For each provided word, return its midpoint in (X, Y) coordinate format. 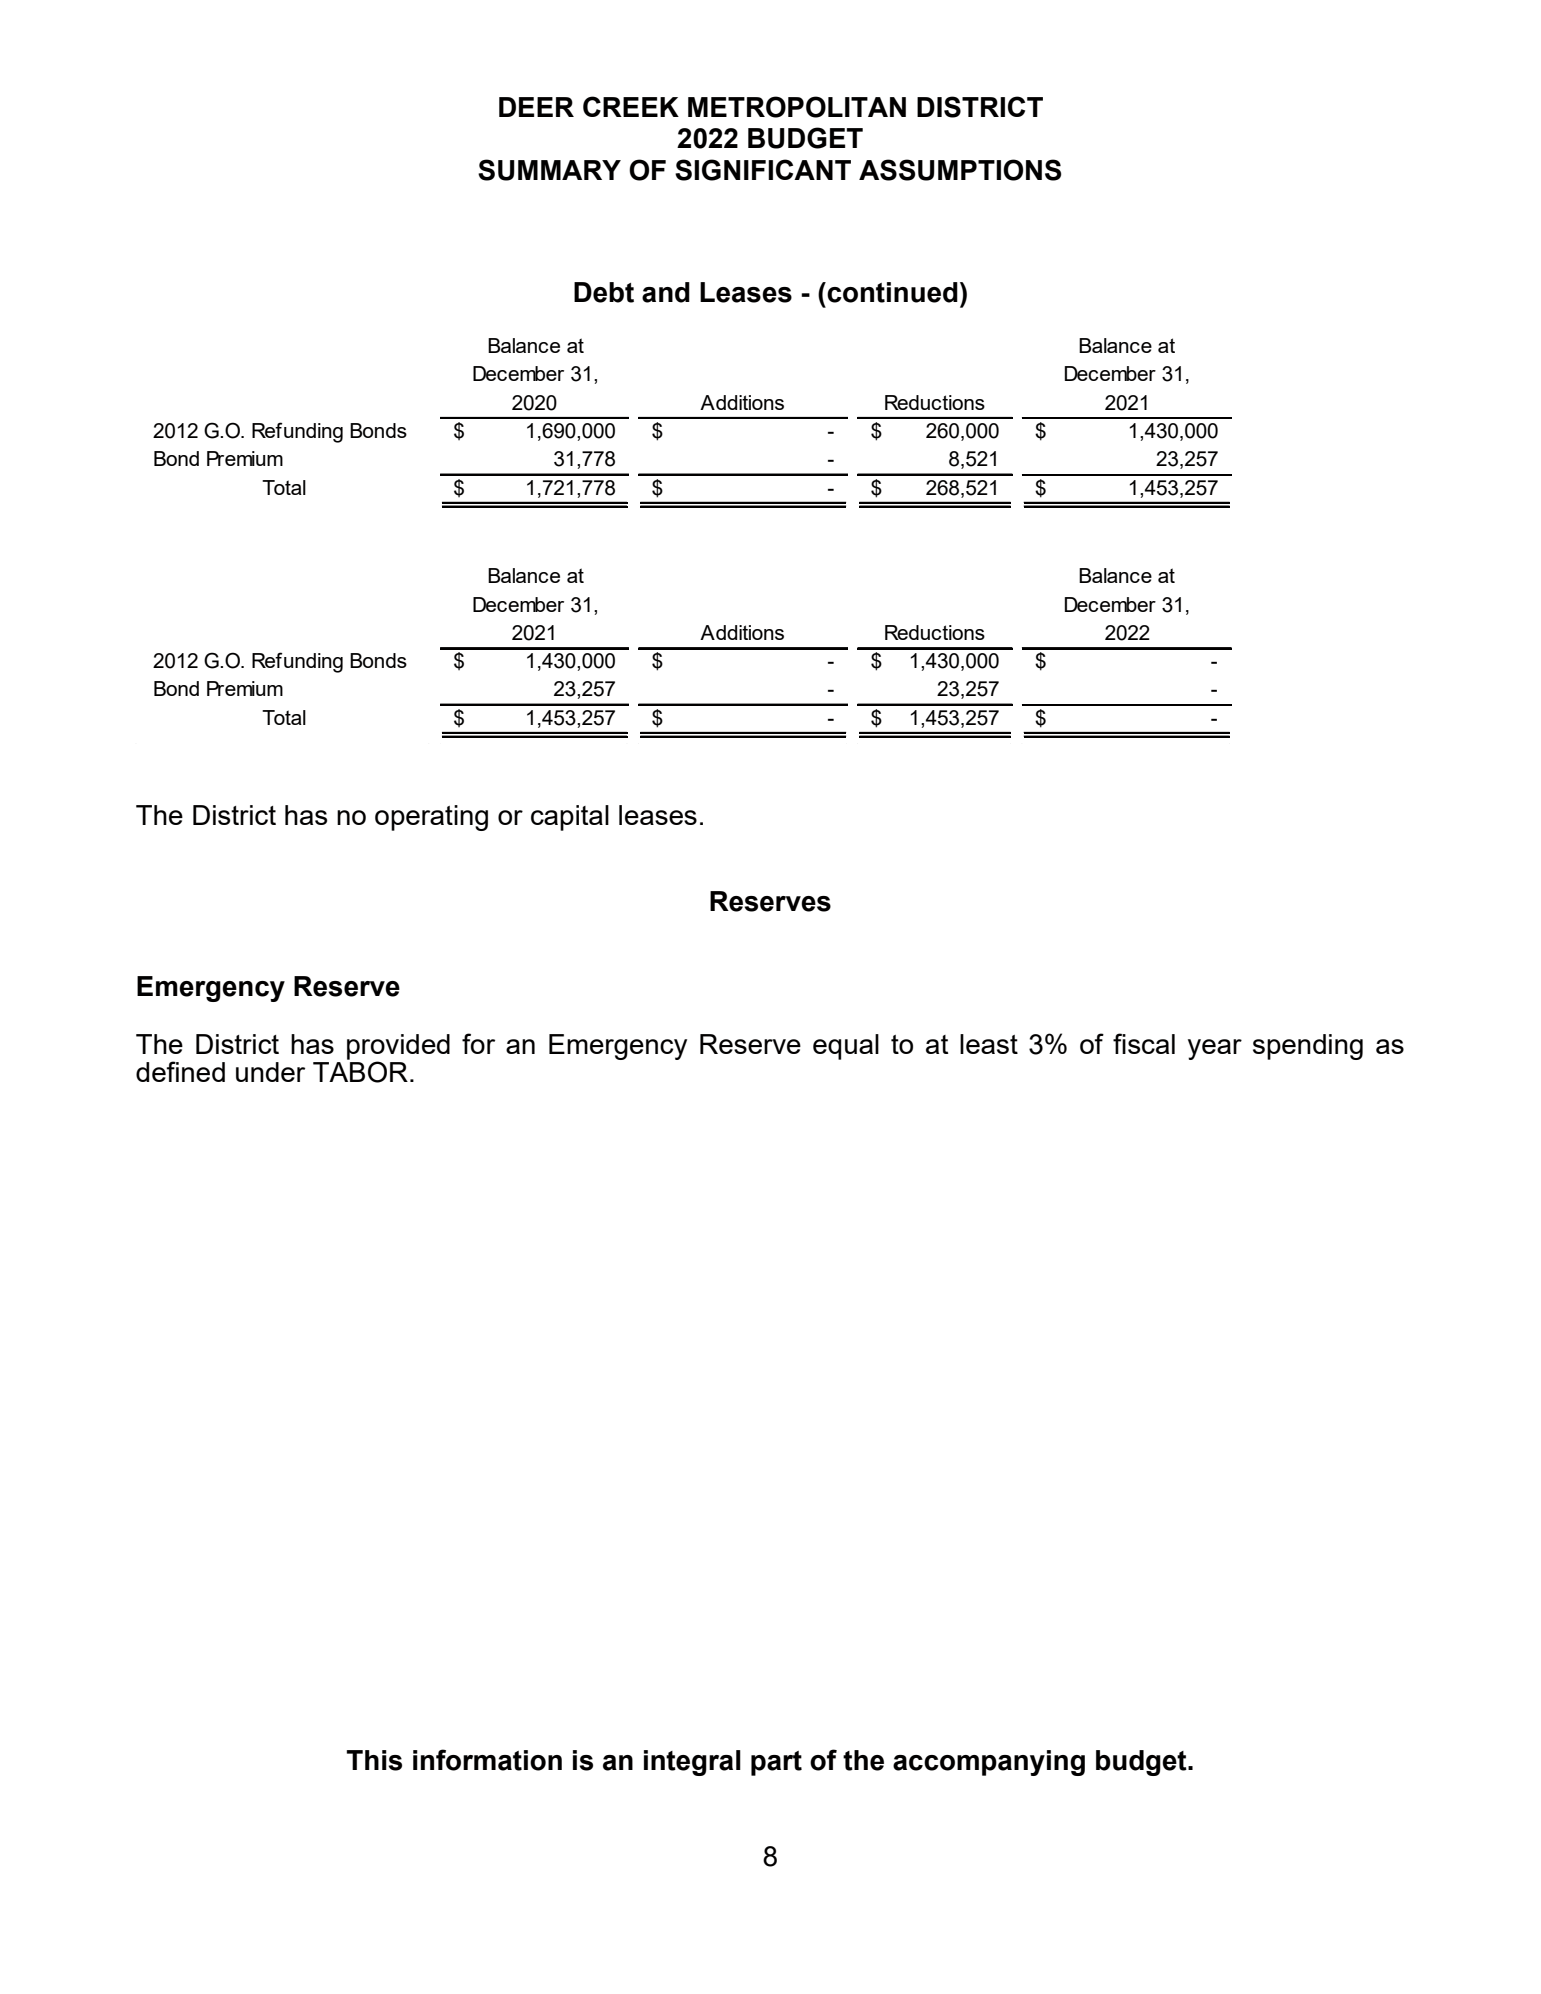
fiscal (1144, 1043)
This (374, 1760)
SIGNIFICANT (763, 170)
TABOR (360, 1072)
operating (431, 818)
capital (570, 818)
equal (846, 1047)
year (1215, 1049)
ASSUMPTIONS (960, 170)
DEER (536, 107)
